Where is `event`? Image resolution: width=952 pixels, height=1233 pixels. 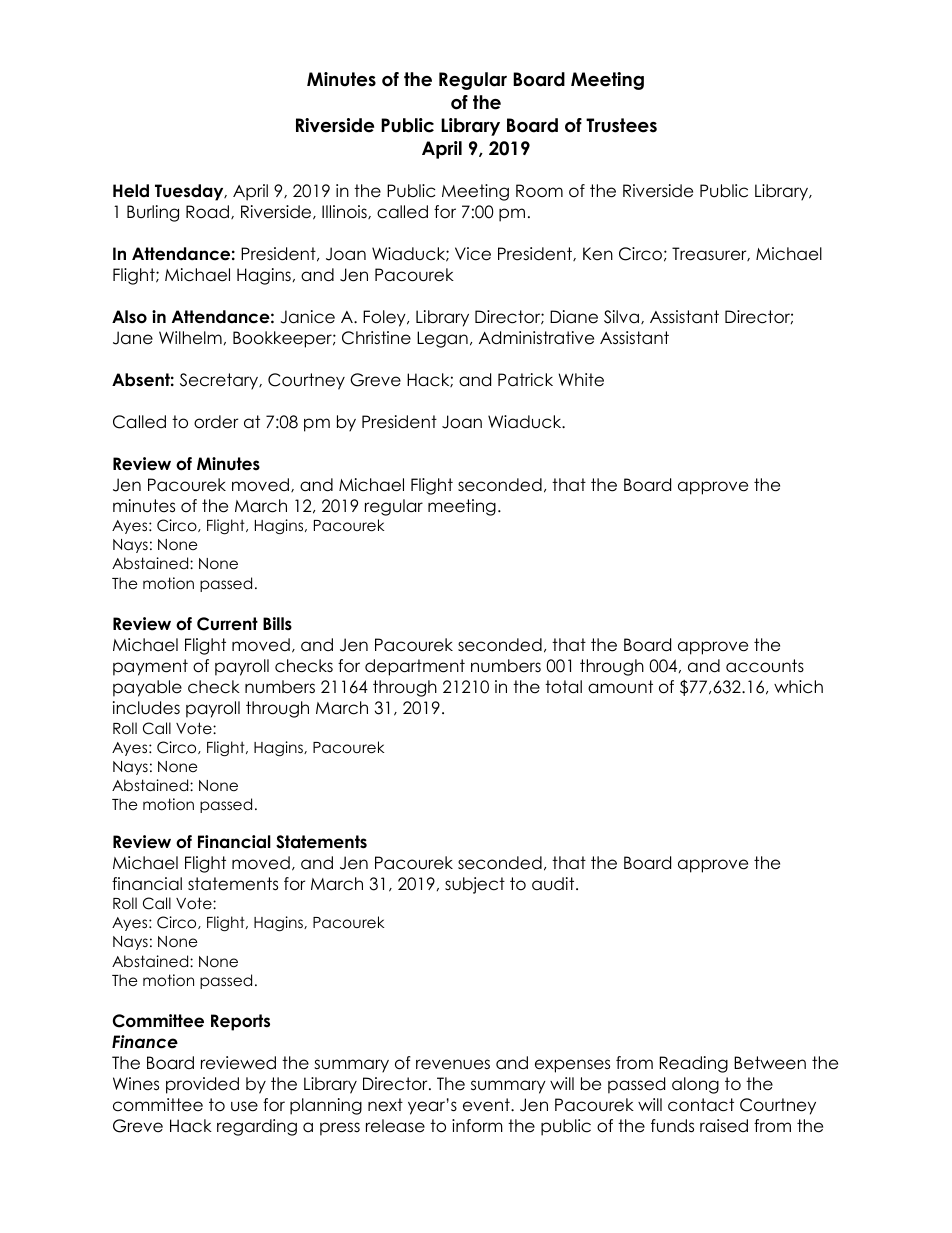 event is located at coordinates (487, 1105).
